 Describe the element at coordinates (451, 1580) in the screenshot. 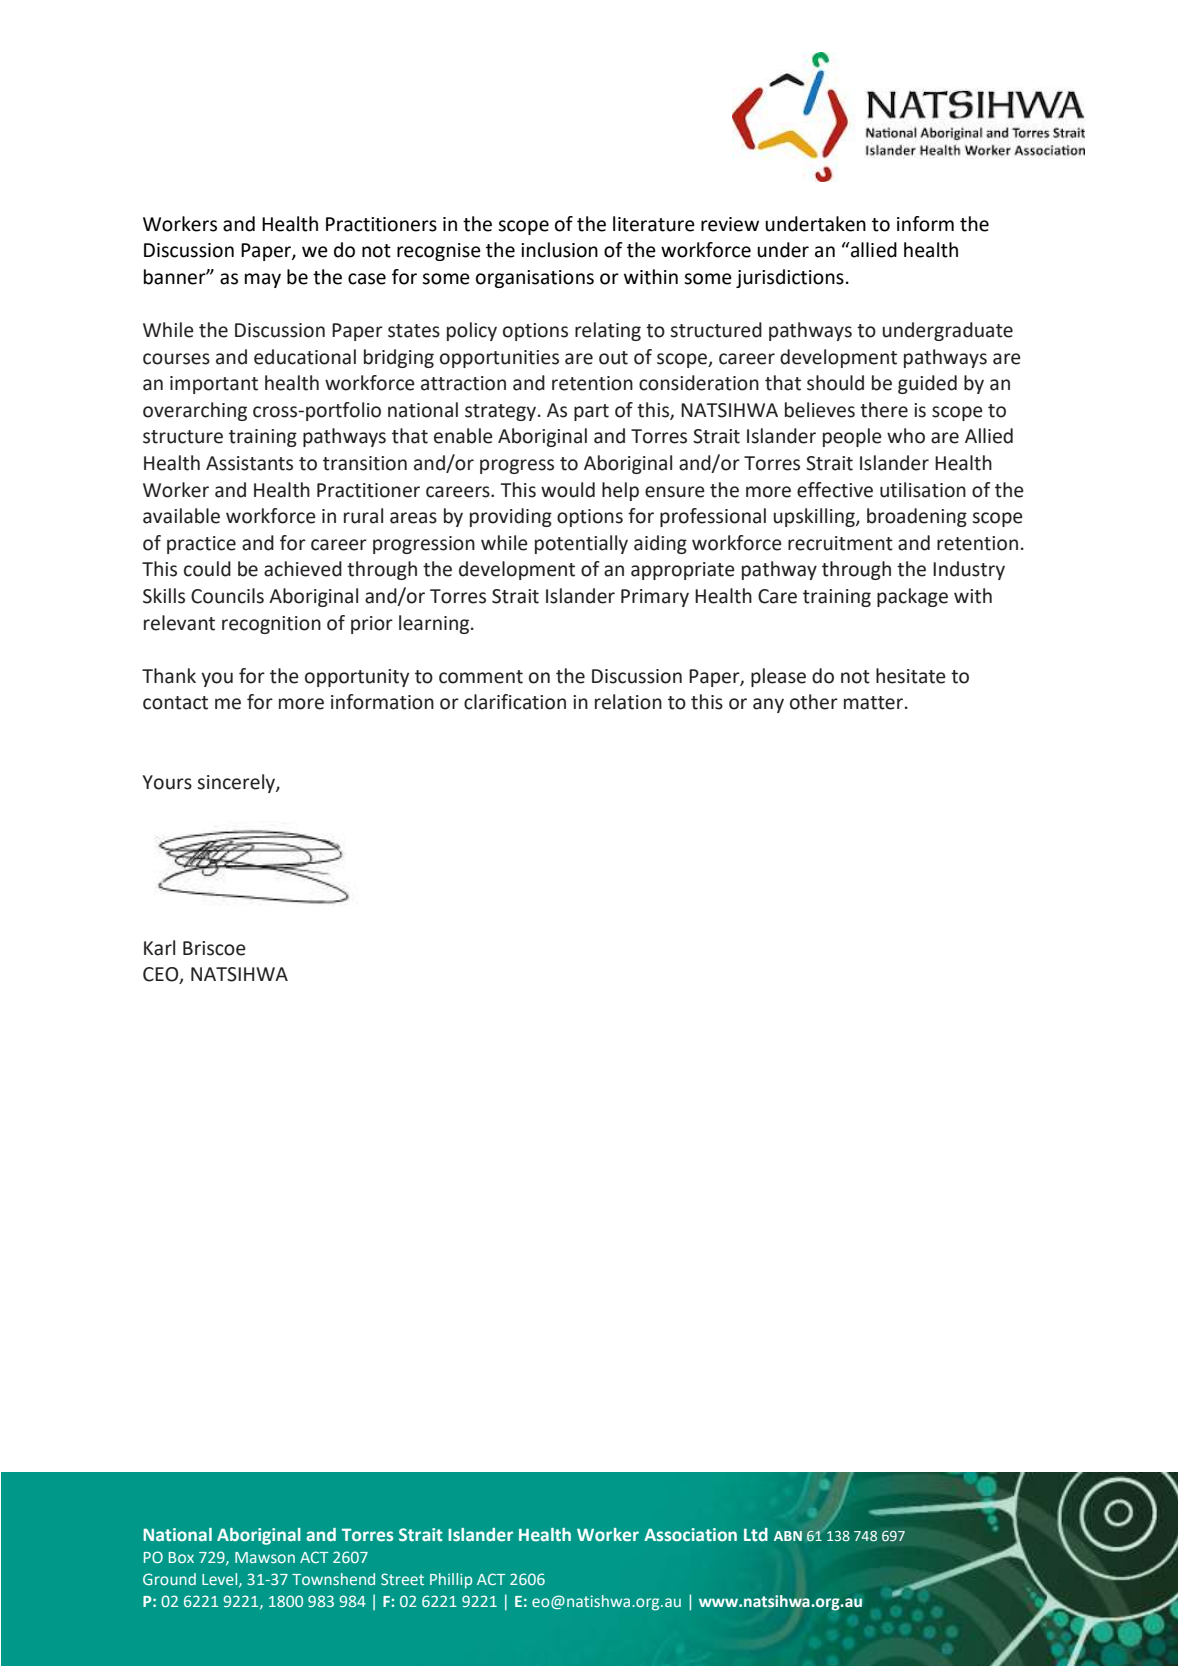

I see `Phillip` at that location.
